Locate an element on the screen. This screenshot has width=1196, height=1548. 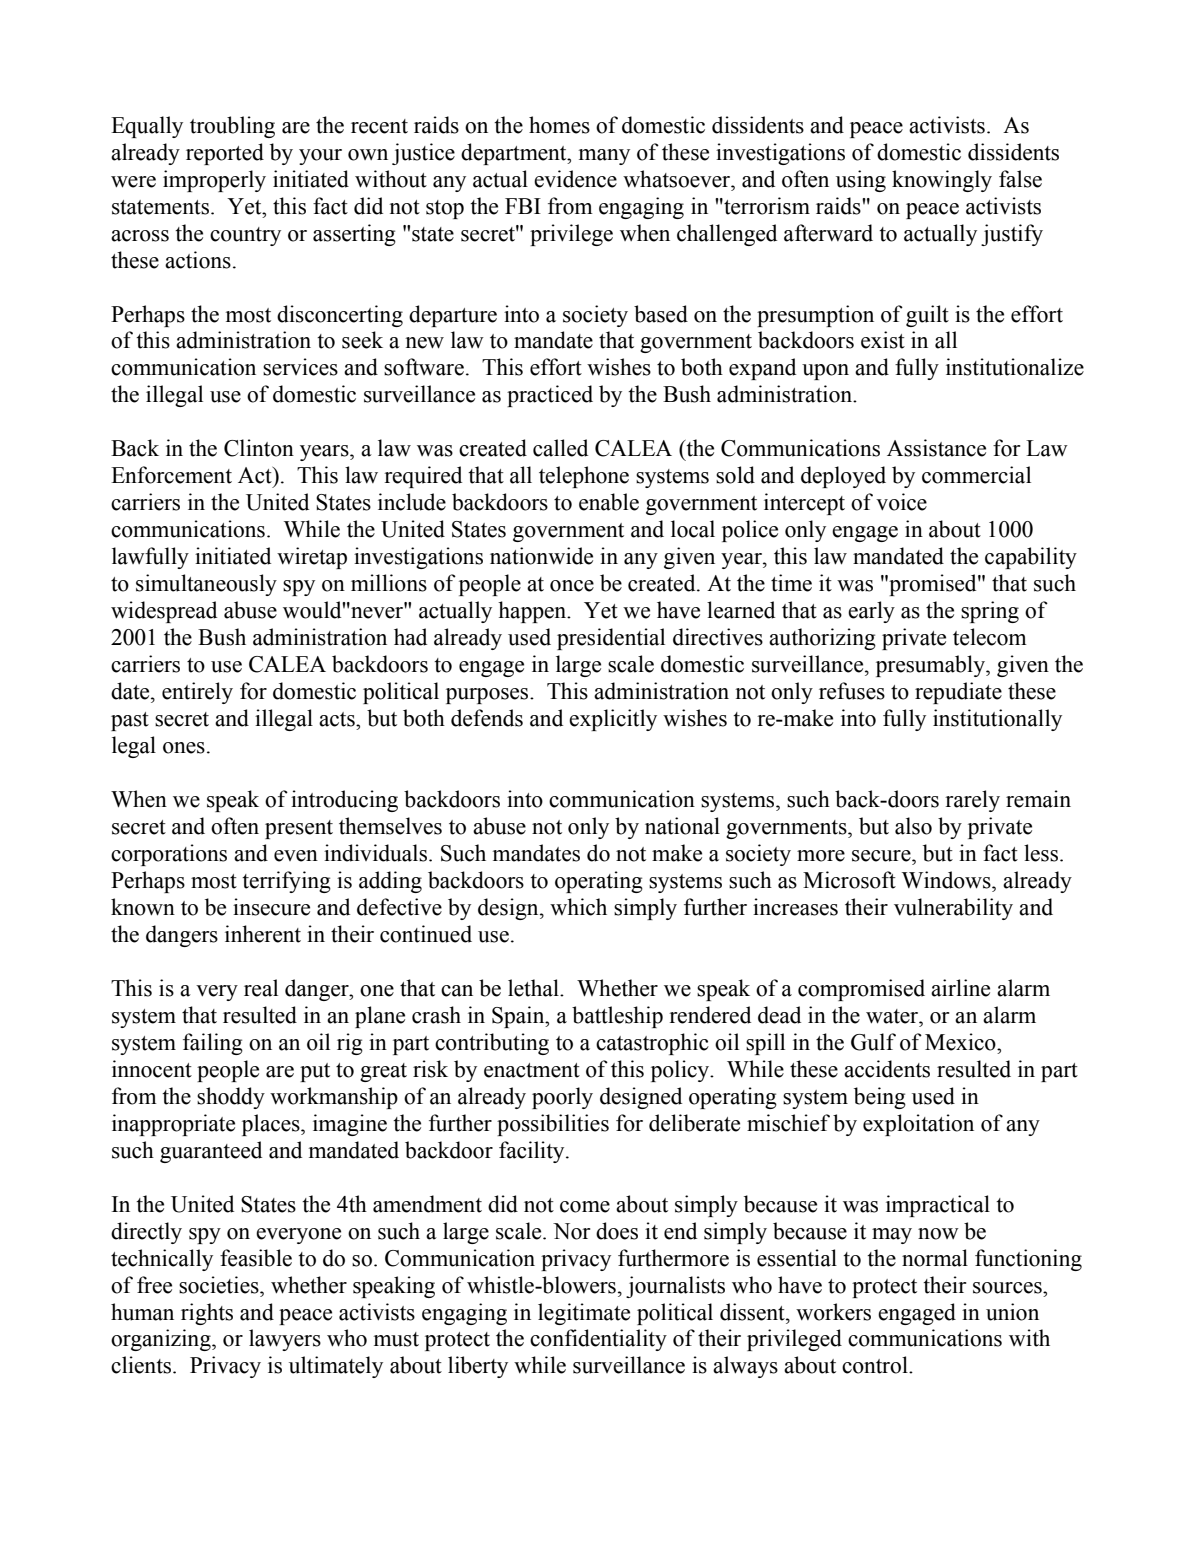
explicitly is located at coordinates (613, 720).
